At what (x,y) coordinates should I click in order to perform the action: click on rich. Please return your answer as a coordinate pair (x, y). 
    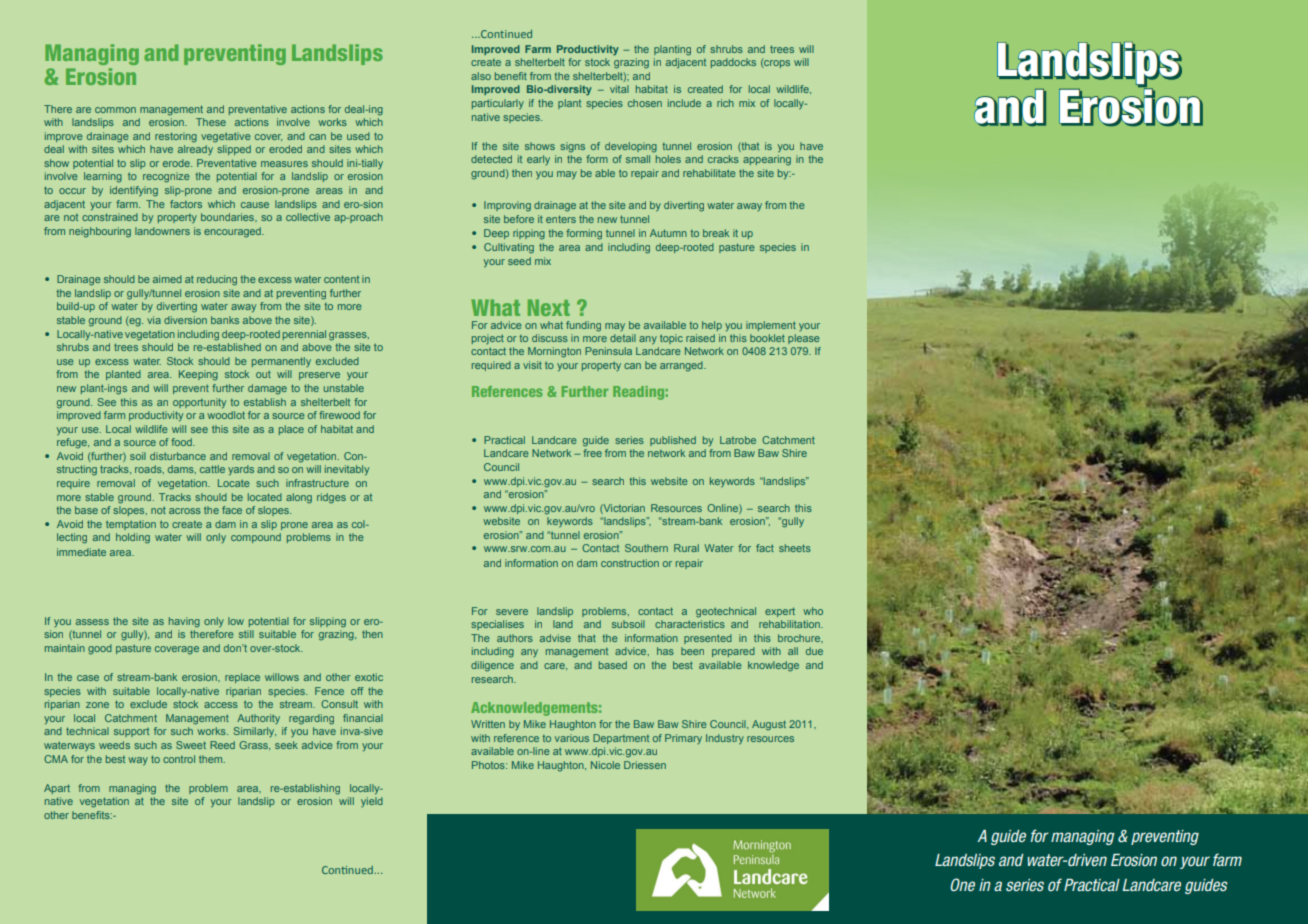
    Looking at the image, I should click on (725, 103).
